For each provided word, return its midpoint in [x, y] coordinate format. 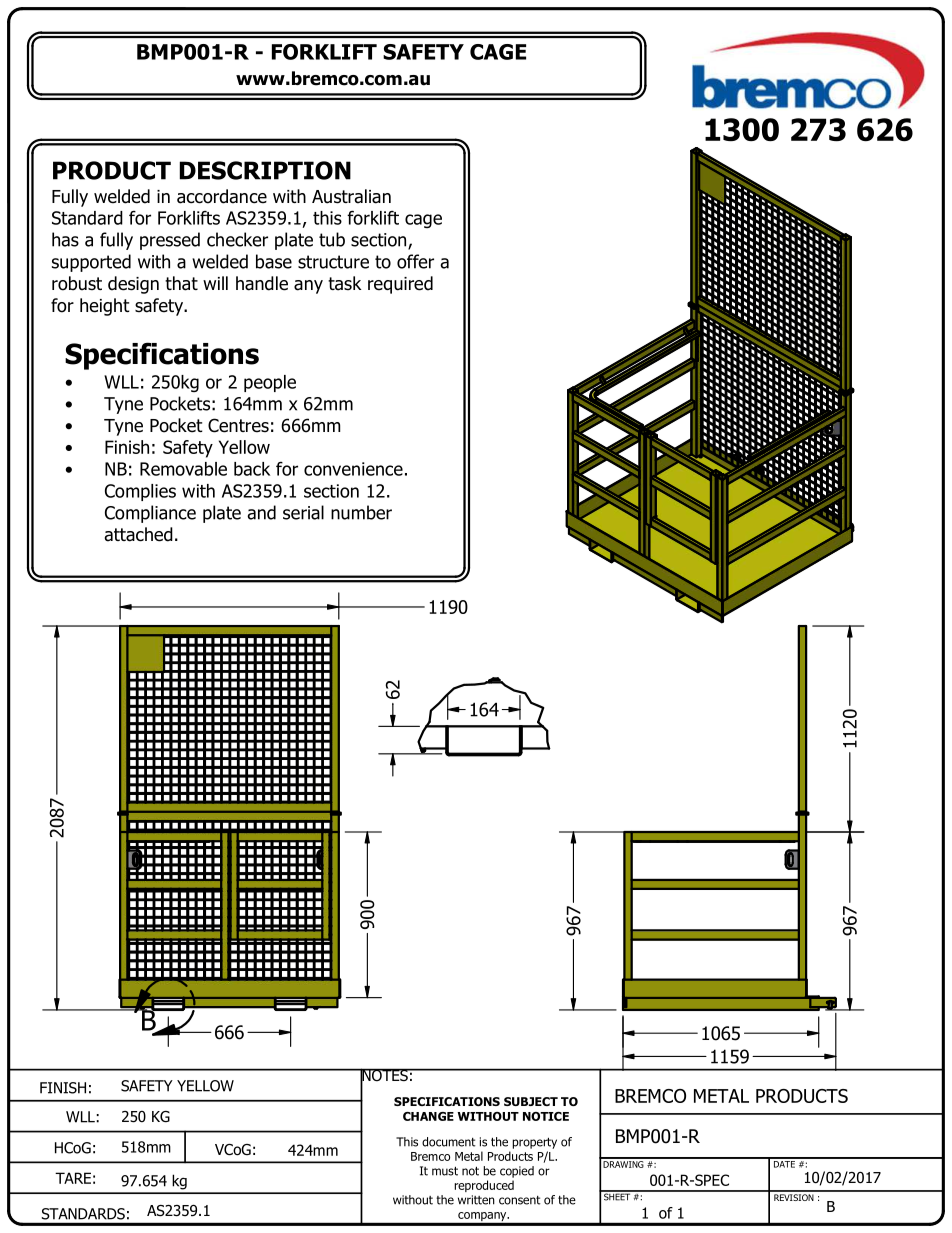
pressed [170, 241]
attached [139, 534]
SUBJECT [531, 1101]
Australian [351, 196]
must [445, 1171]
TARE [73, 1178]
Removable [183, 469]
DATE [784, 1163]
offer [415, 261]
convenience [353, 469]
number [361, 512]
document [449, 1142]
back [252, 469]
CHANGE [428, 1116]
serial [303, 512]
